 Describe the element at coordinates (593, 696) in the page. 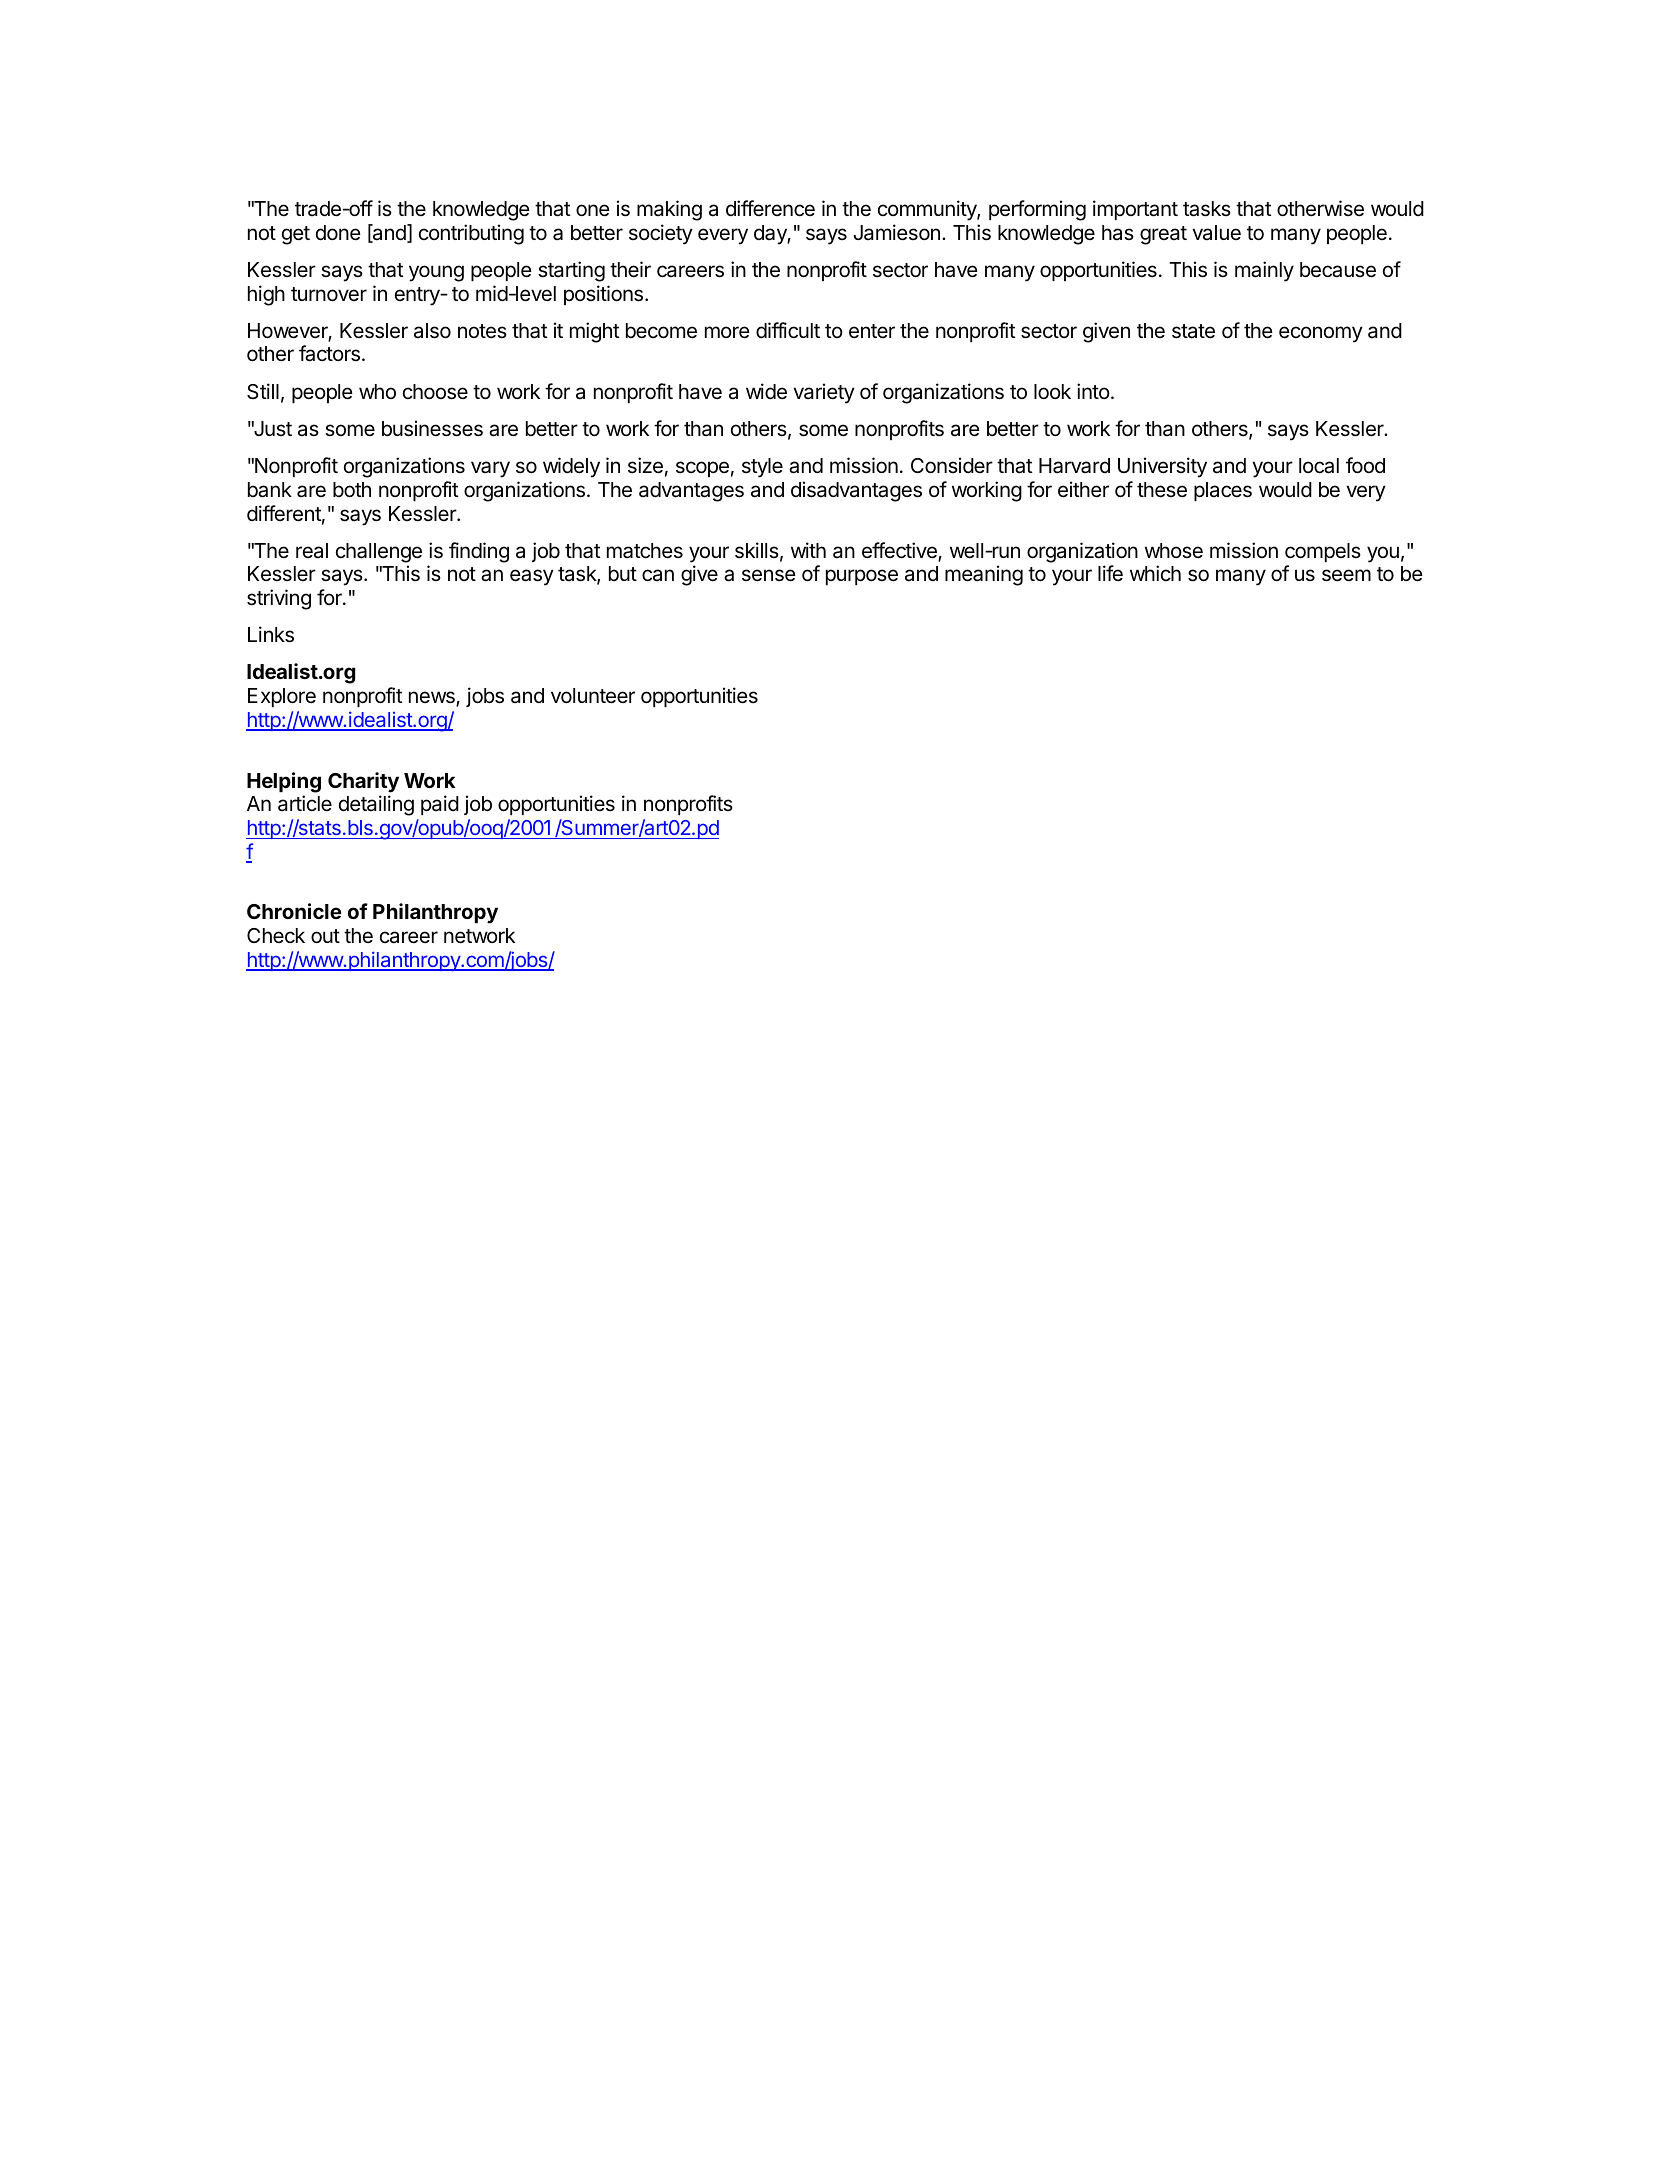

I see `volunteer` at that location.
